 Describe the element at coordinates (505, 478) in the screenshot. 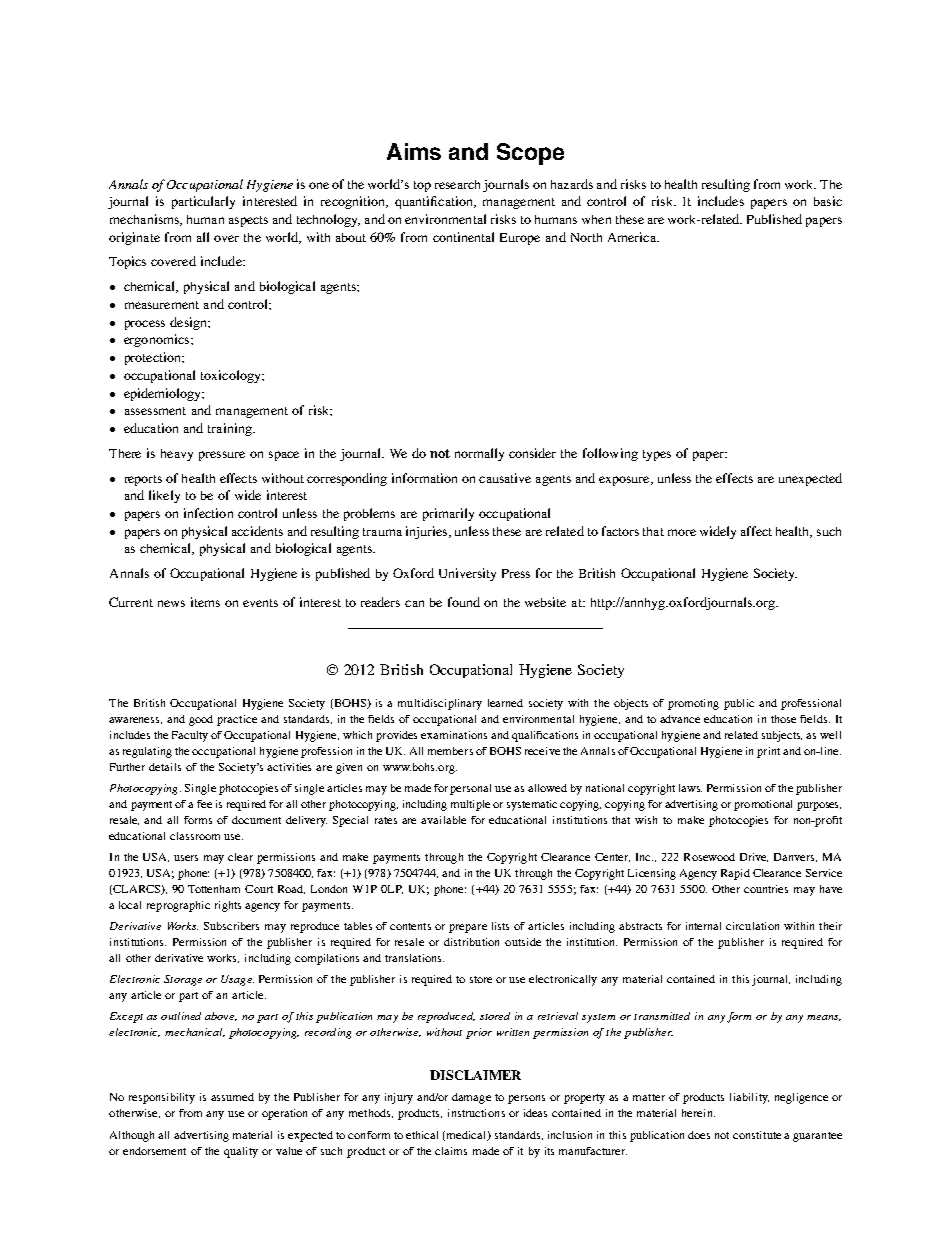

I see `causative` at that location.
